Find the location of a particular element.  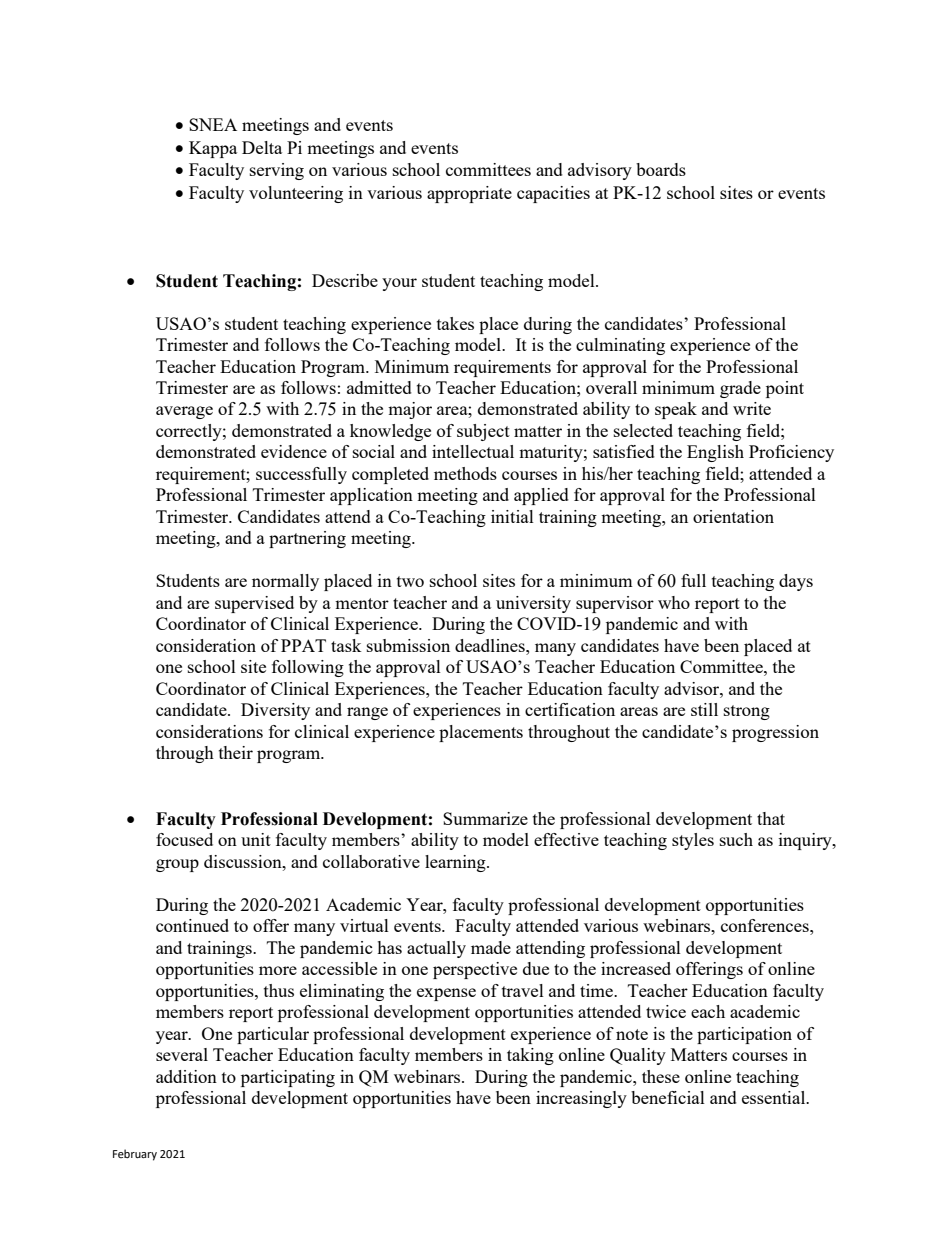

such is located at coordinates (736, 839).
